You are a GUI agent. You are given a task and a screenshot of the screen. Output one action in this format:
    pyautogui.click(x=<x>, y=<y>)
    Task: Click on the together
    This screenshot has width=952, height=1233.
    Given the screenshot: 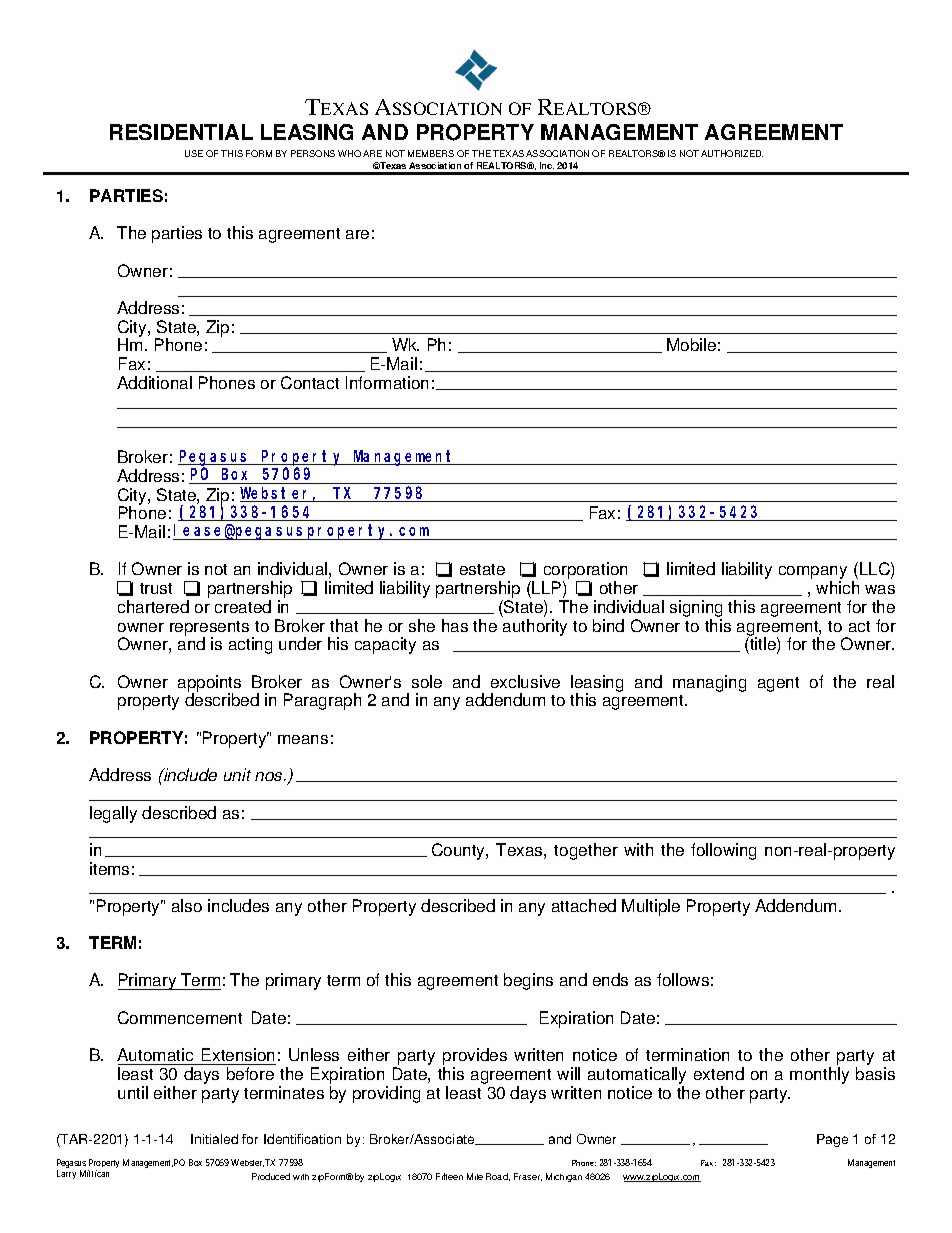 What is the action you would take?
    pyautogui.click(x=586, y=851)
